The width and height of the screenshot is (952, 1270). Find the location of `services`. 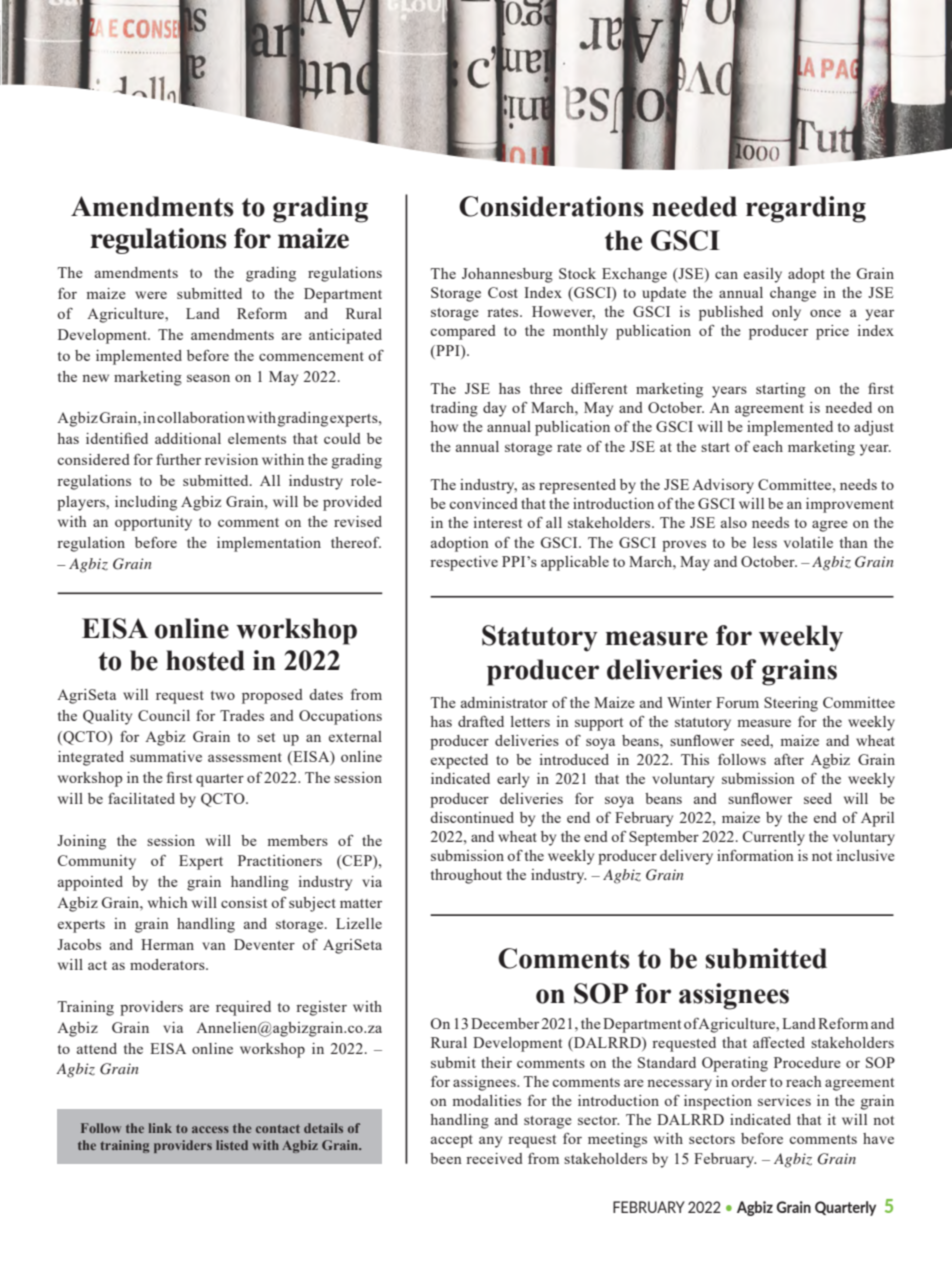

services is located at coordinates (784, 1100).
